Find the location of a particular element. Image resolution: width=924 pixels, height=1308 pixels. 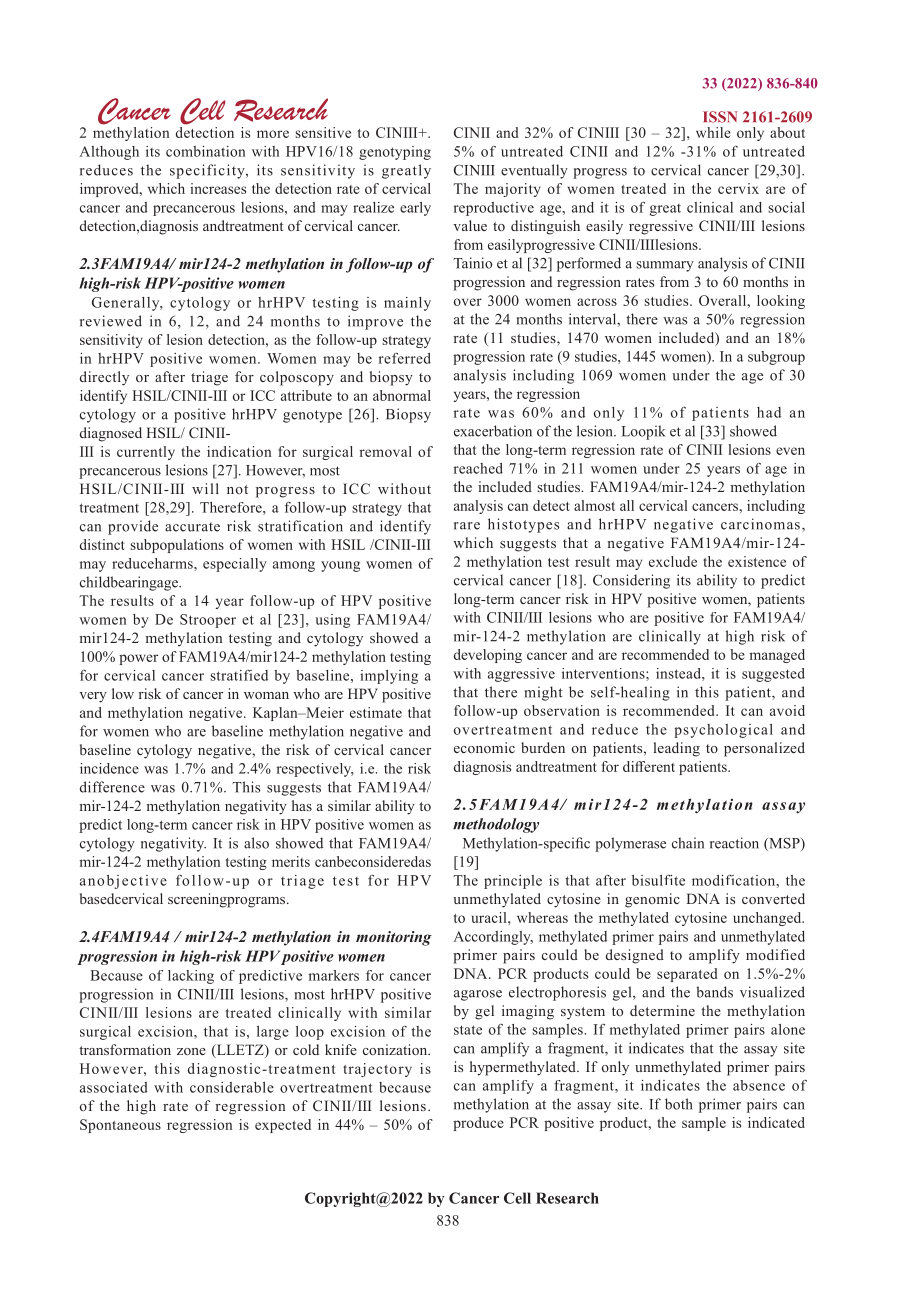

combination is located at coordinates (205, 151).
